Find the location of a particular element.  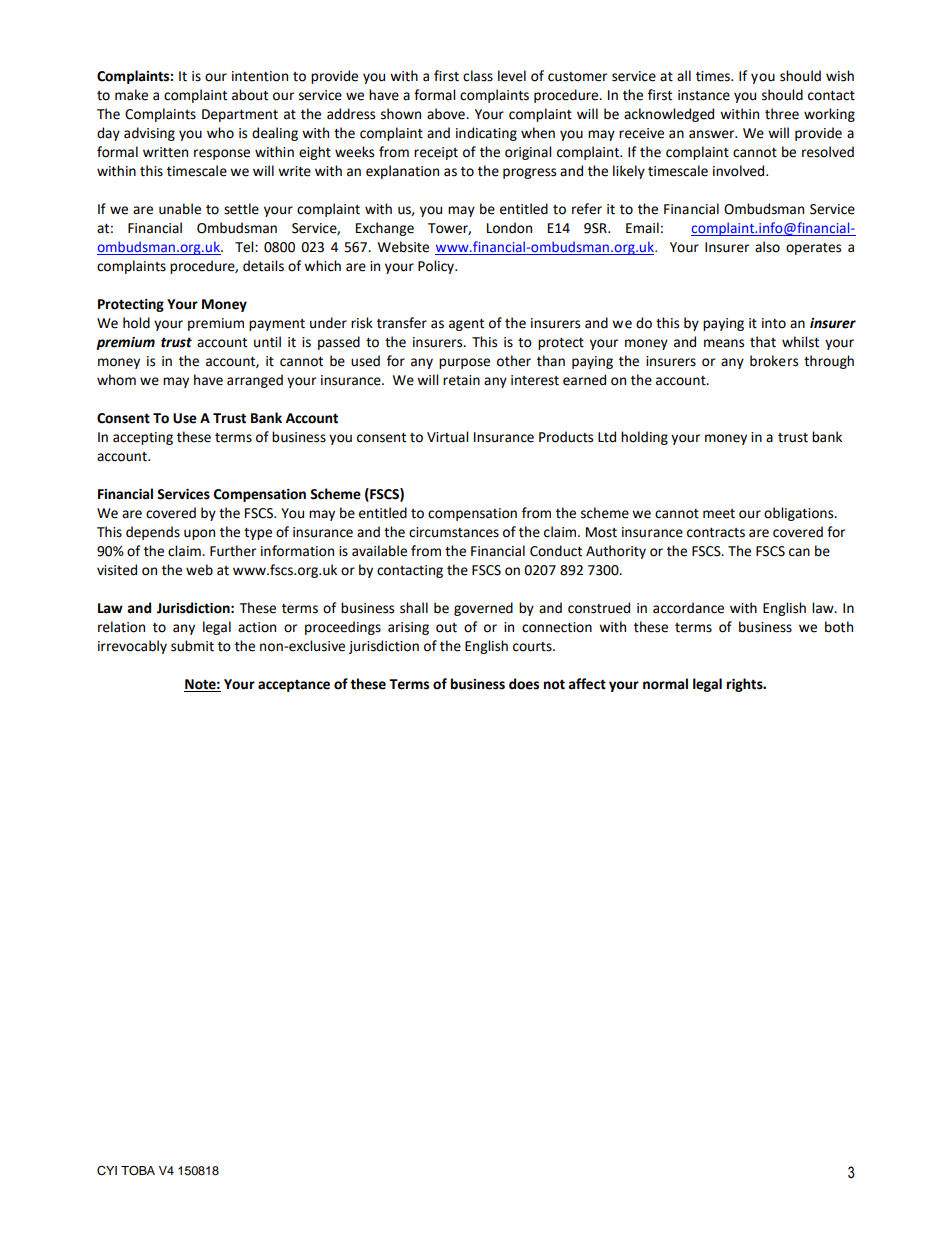

normal is located at coordinates (665, 684).
